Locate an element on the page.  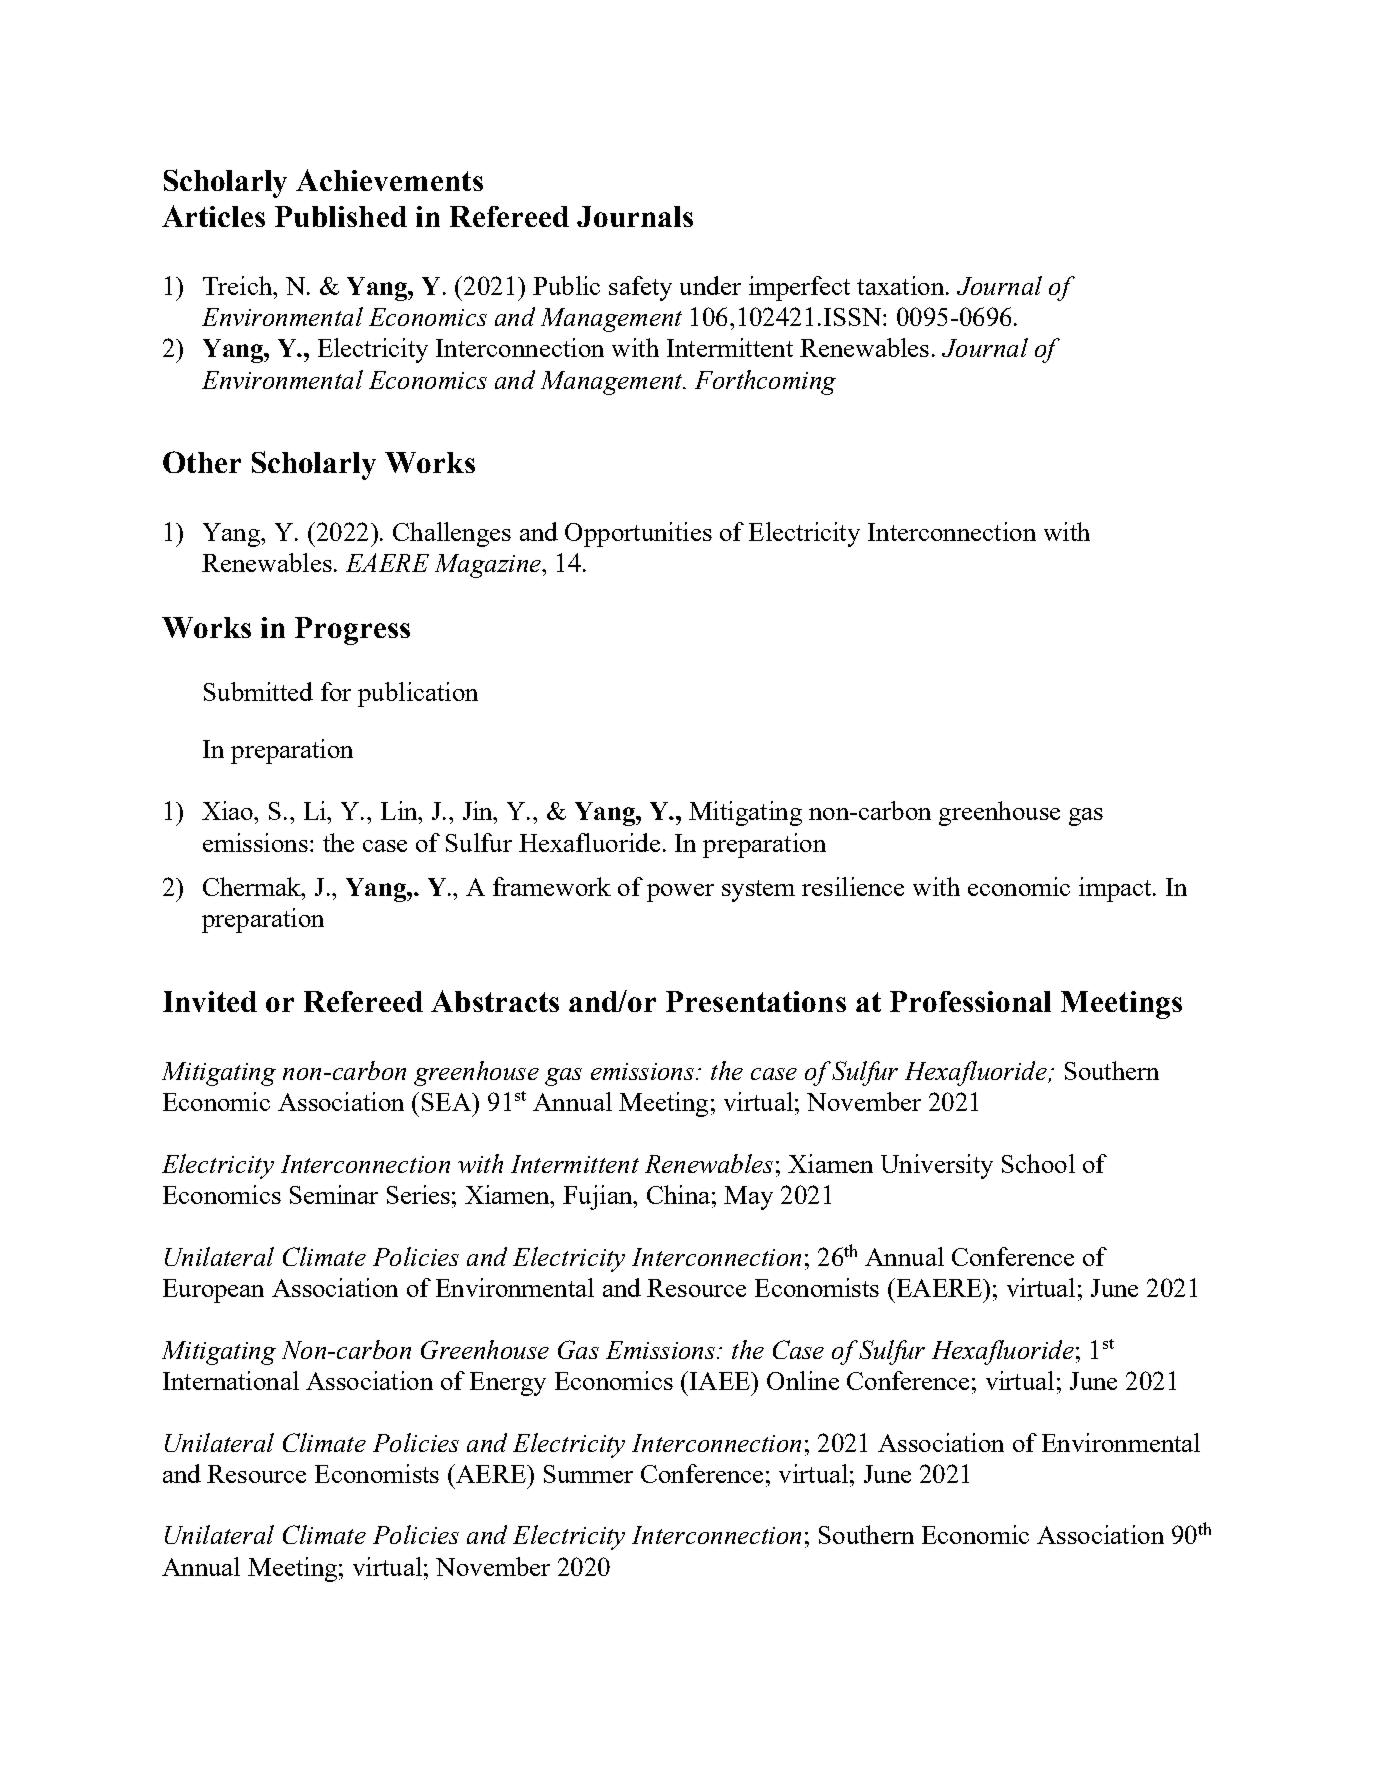
safety is located at coordinates (640, 288).
